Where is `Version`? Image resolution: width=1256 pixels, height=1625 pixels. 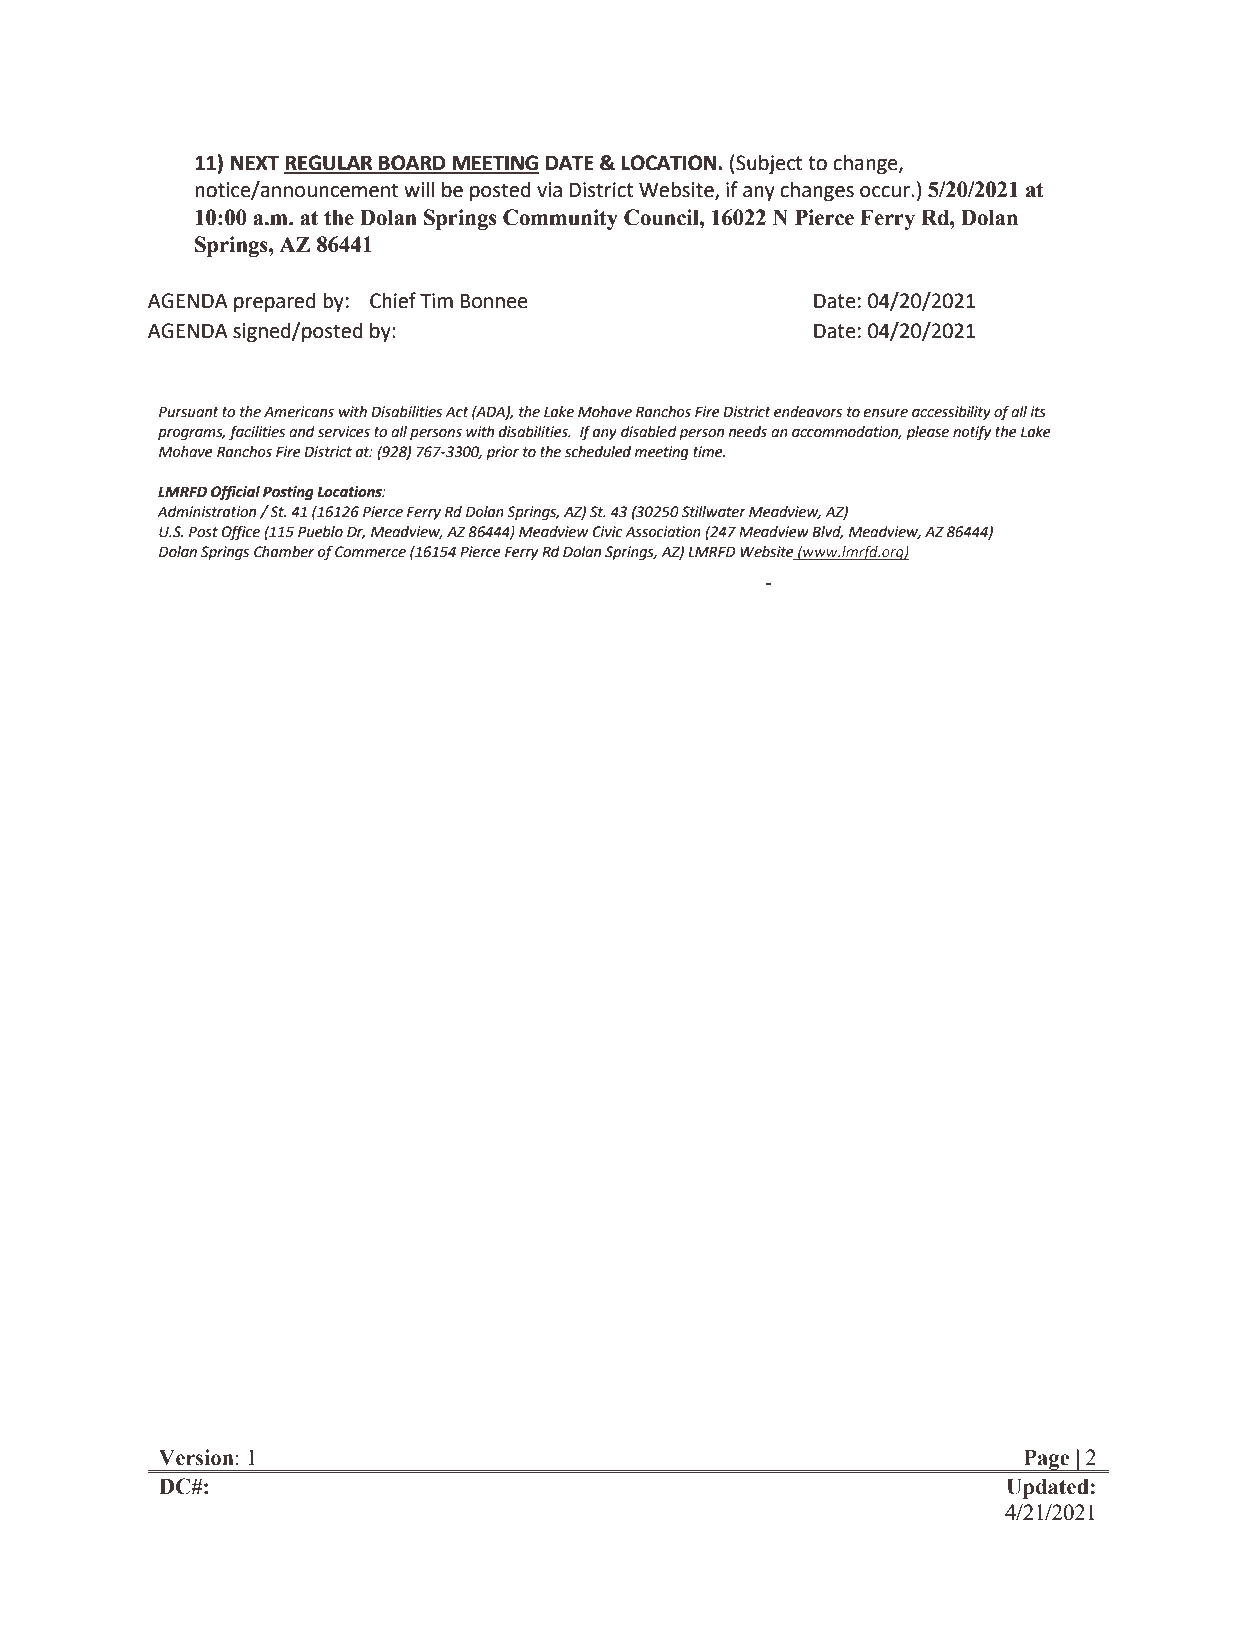
Version is located at coordinates (196, 1457).
